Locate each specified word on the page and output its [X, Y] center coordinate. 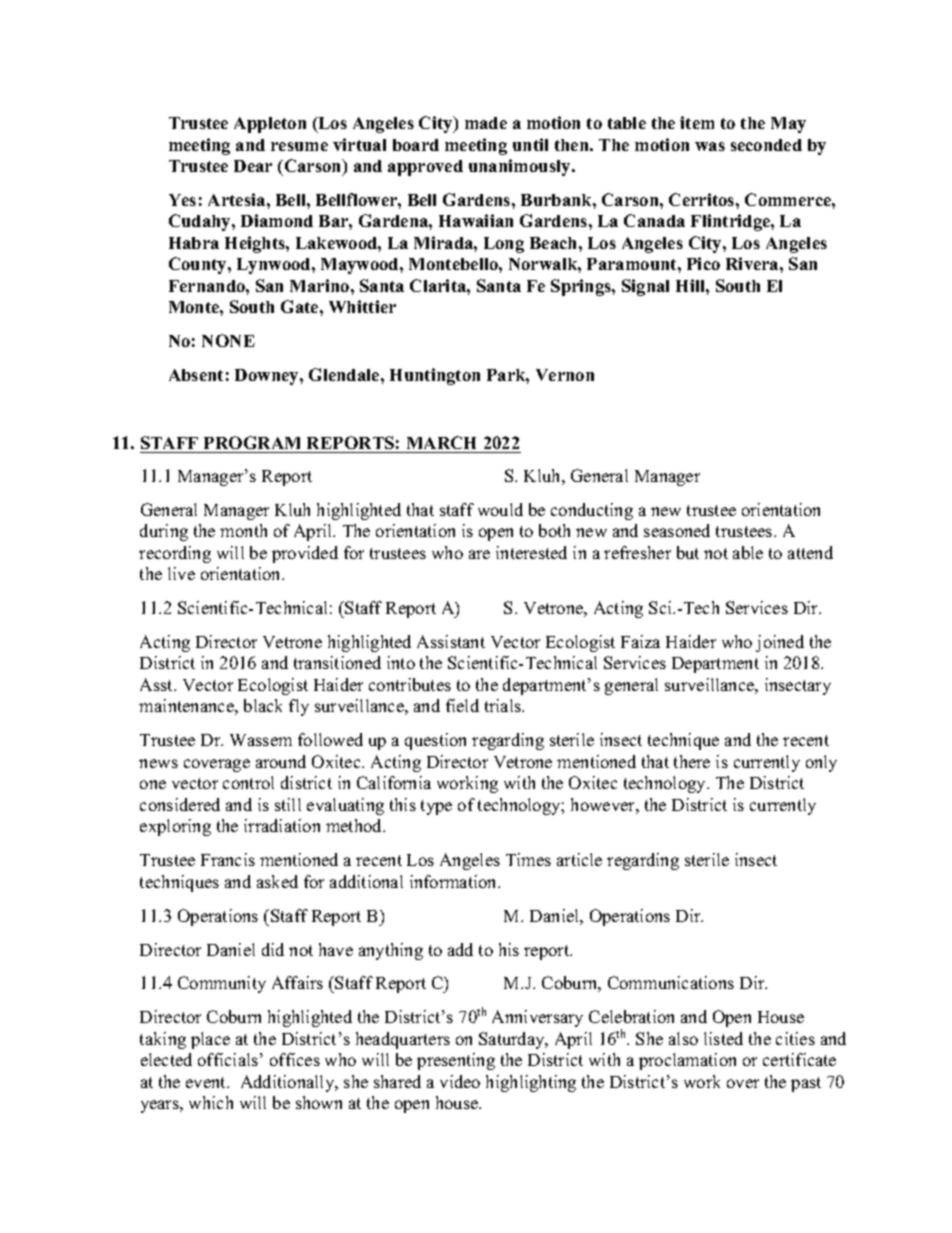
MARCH [441, 442]
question [435, 741]
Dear [253, 166]
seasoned [677, 530]
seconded [766, 145]
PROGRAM [252, 442]
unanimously [521, 167]
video [460, 1081]
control [248, 782]
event [207, 1082]
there [692, 761]
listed [723, 1038]
